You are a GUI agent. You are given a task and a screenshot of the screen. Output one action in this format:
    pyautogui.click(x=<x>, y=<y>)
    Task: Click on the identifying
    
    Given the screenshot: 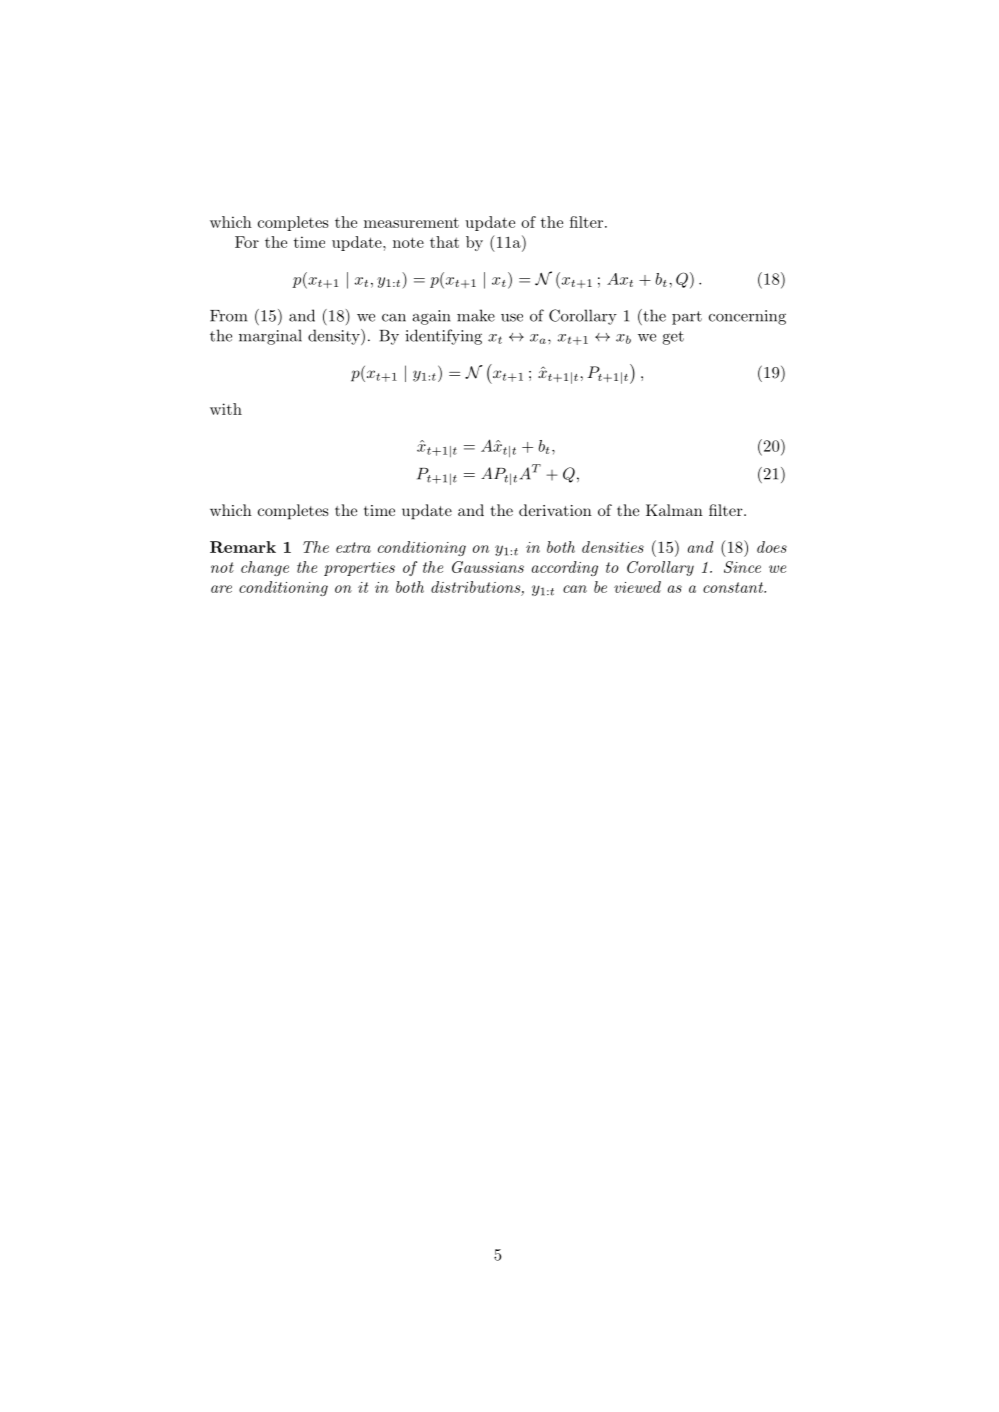 What is the action you would take?
    pyautogui.click(x=443, y=337)
